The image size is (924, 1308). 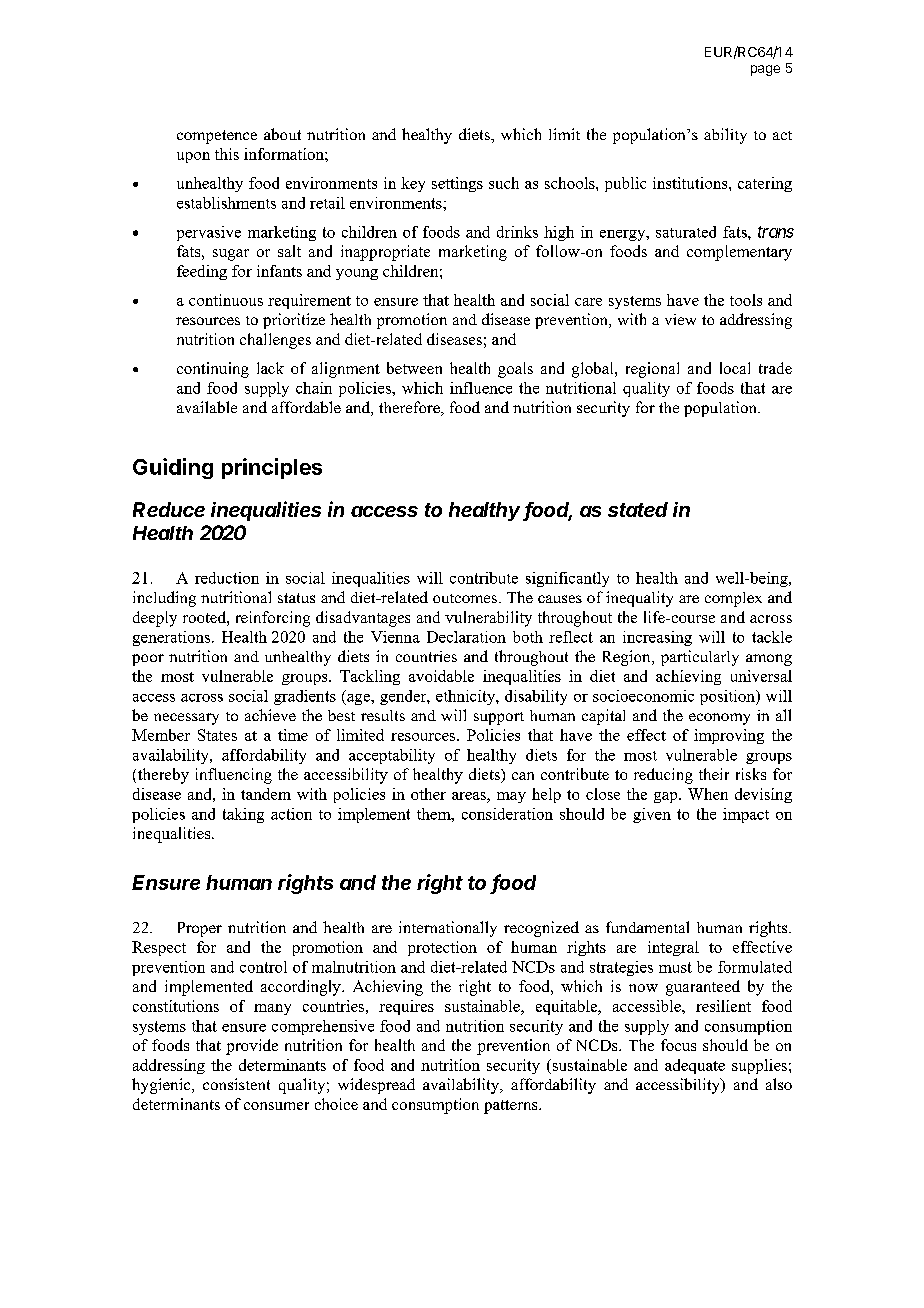 What do you see at coordinates (765, 70) in the page?
I see `page` at bounding box center [765, 70].
